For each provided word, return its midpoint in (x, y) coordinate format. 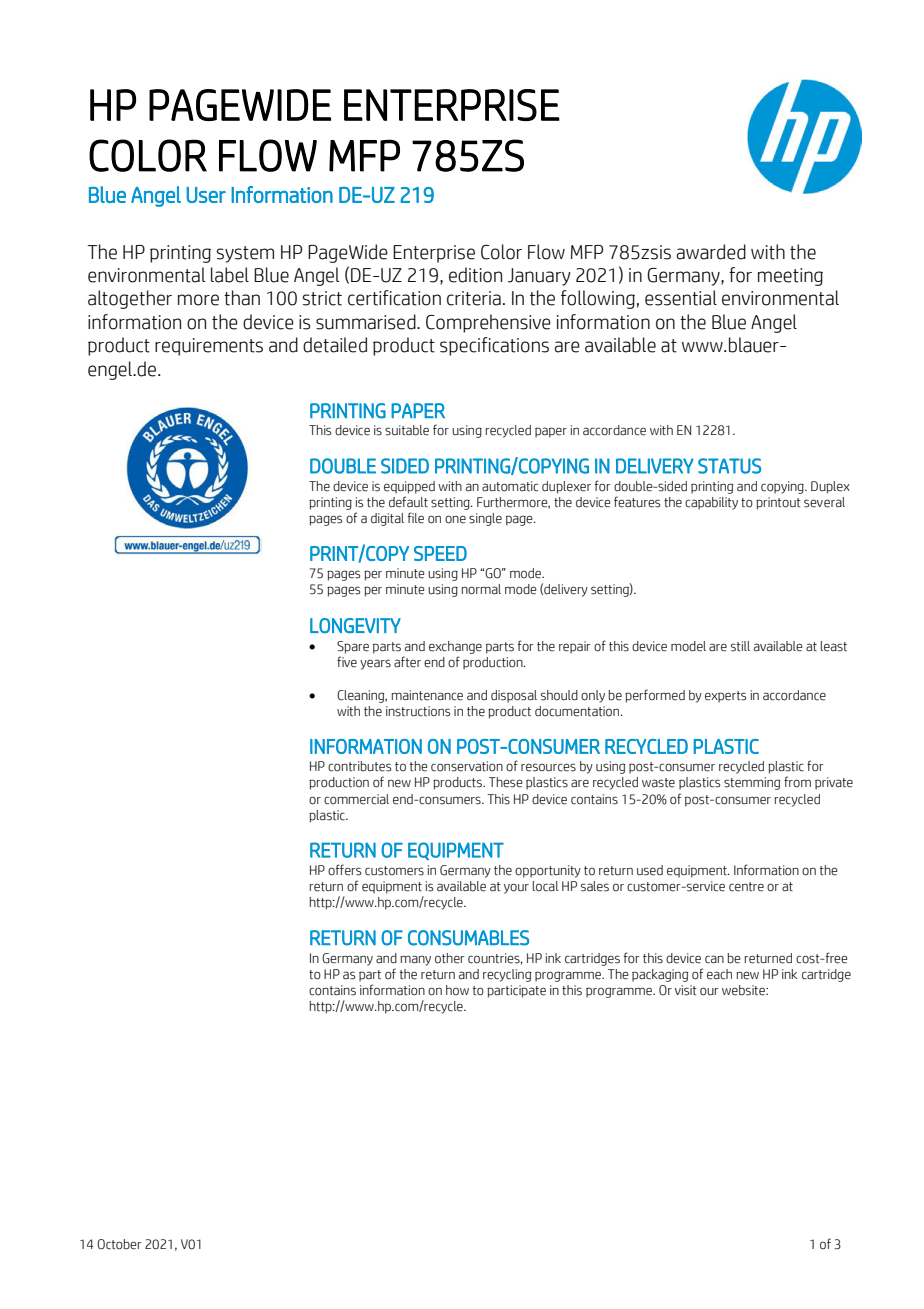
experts (725, 697)
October (119, 1244)
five (347, 662)
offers (344, 870)
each (719, 974)
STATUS (729, 466)
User (206, 195)
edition (475, 275)
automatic (510, 486)
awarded (711, 252)
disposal (514, 696)
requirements (209, 347)
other (450, 958)
